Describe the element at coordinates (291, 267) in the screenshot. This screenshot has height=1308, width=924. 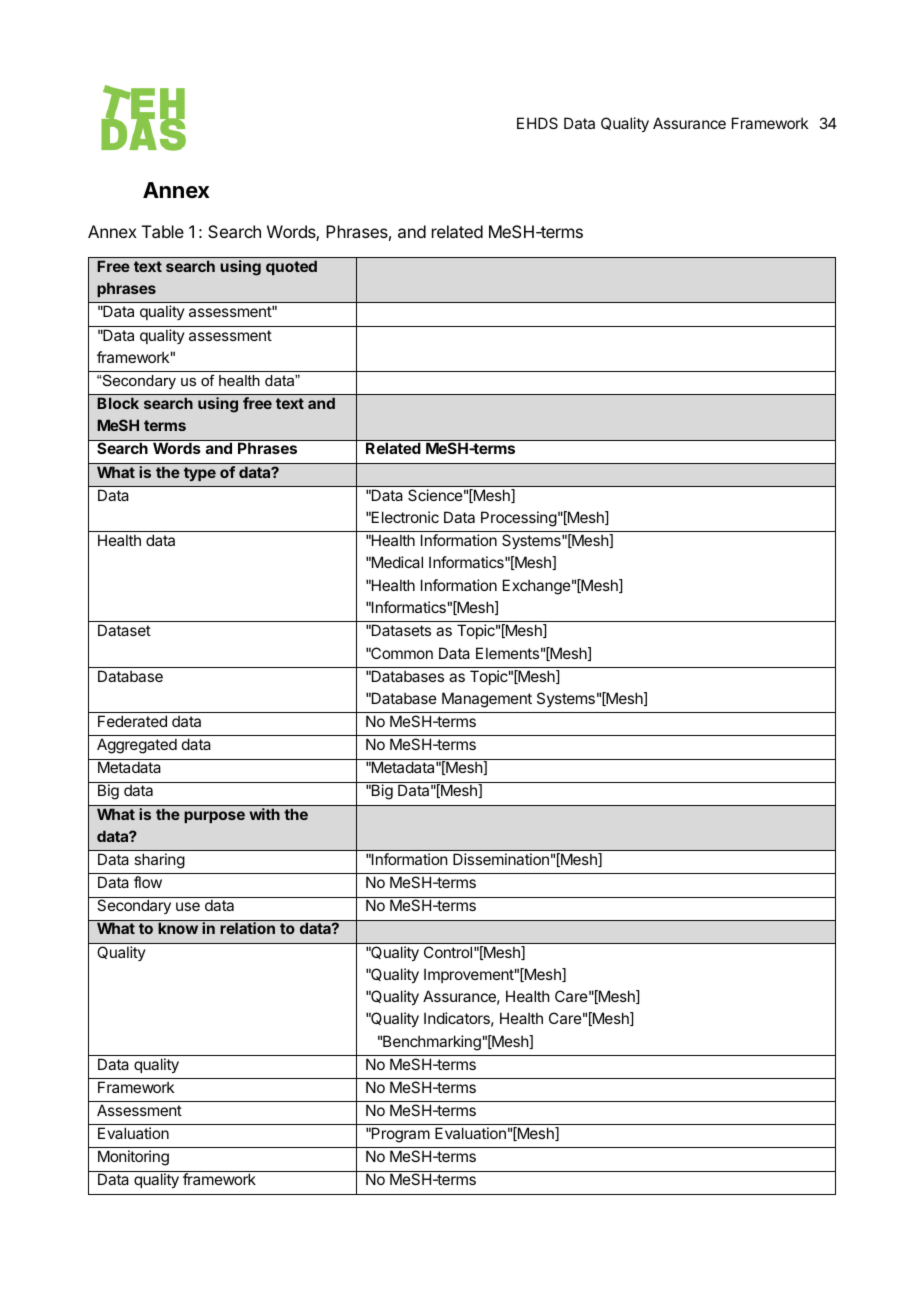
I see `quoted` at that location.
